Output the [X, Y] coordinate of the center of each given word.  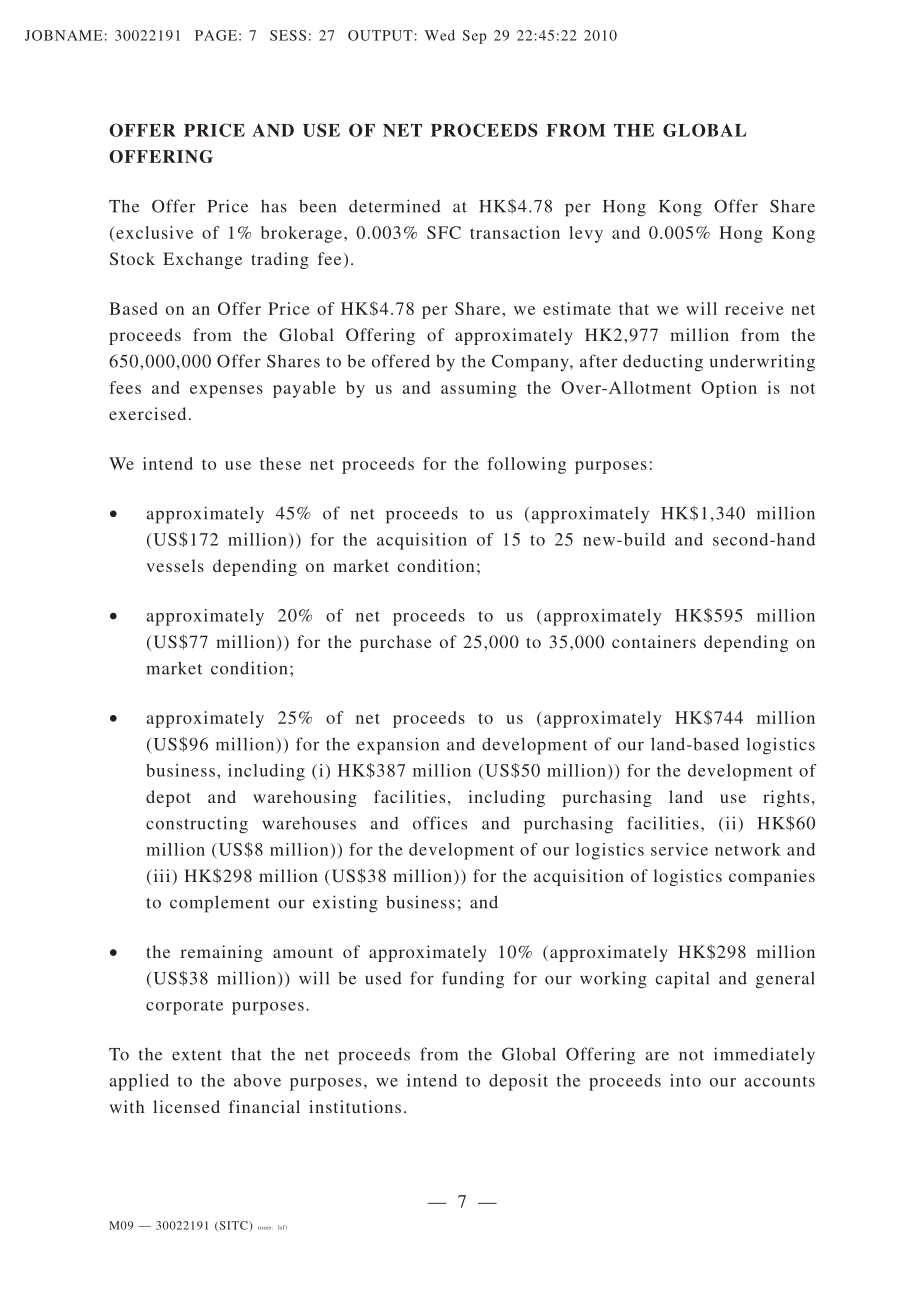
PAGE [216, 35]
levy [586, 234]
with [127, 1106]
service [679, 849]
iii [163, 875]
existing [345, 904]
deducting [663, 363]
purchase [396, 643]
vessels [175, 565]
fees [125, 387]
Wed [440, 35]
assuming [479, 389]
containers [654, 641]
